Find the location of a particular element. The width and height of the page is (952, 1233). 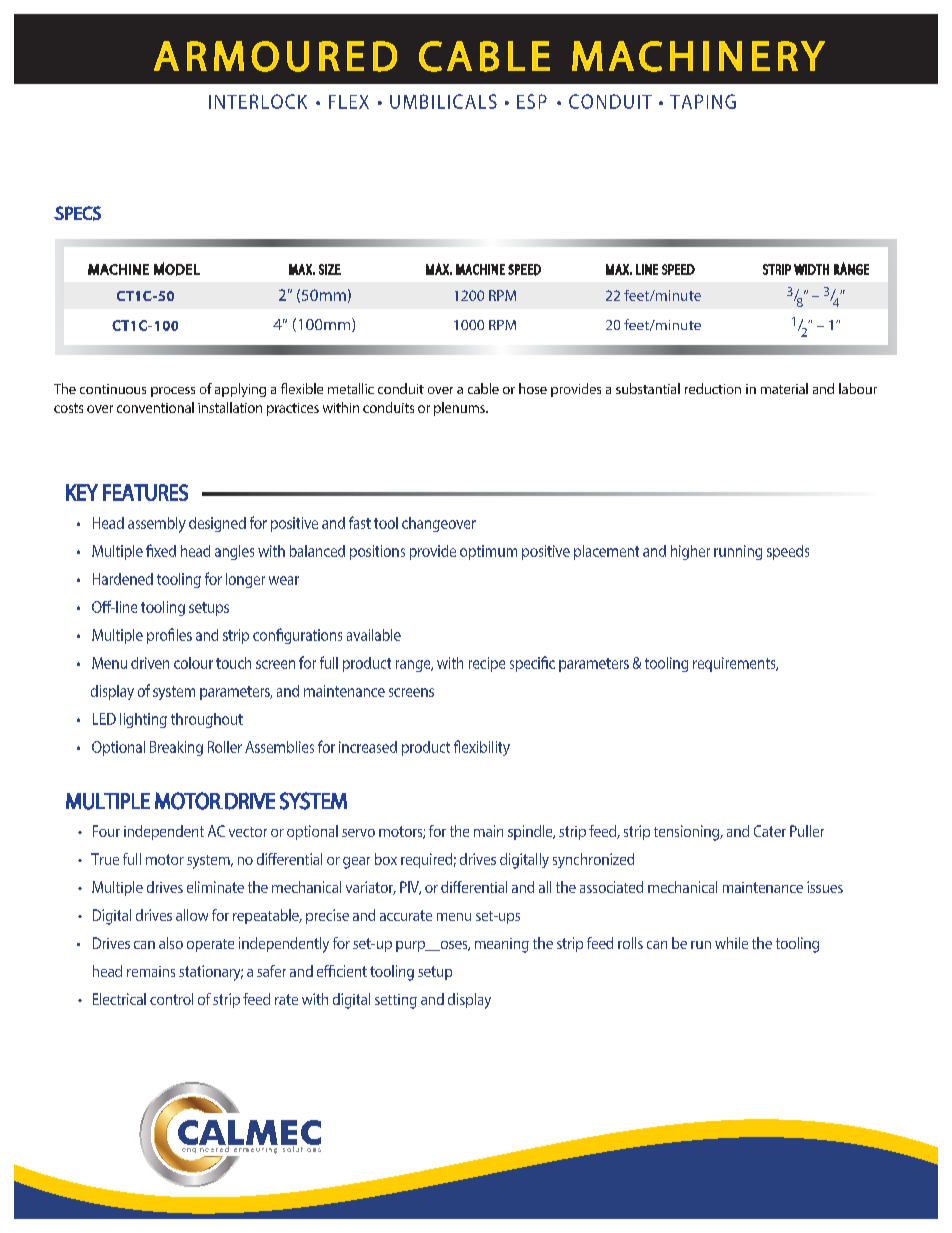

optimum is located at coordinates (488, 552).
